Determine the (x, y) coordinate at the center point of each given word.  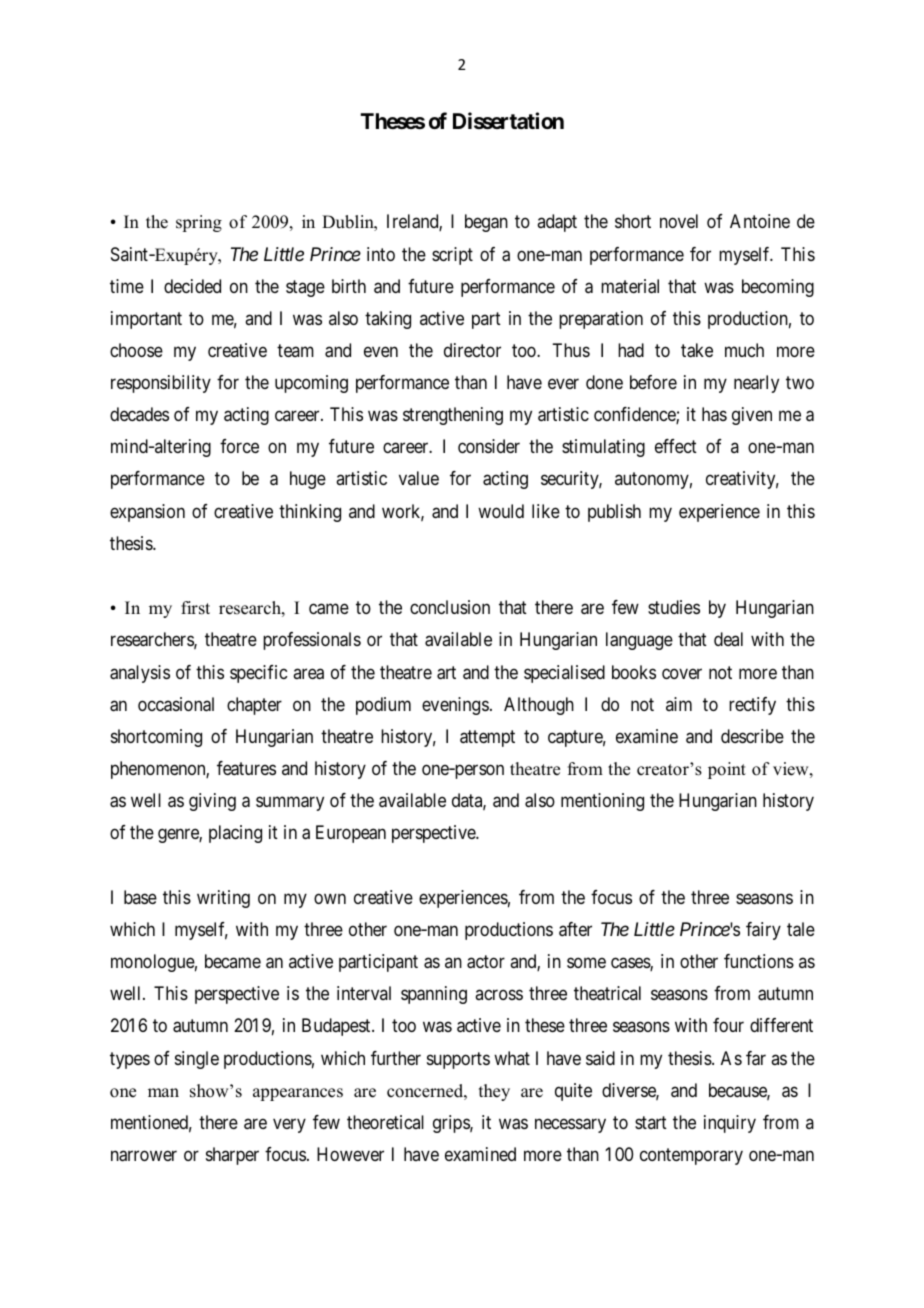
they (494, 1092)
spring (199, 223)
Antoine (760, 221)
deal (728, 639)
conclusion (450, 607)
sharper (232, 1156)
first (195, 608)
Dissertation (508, 121)
